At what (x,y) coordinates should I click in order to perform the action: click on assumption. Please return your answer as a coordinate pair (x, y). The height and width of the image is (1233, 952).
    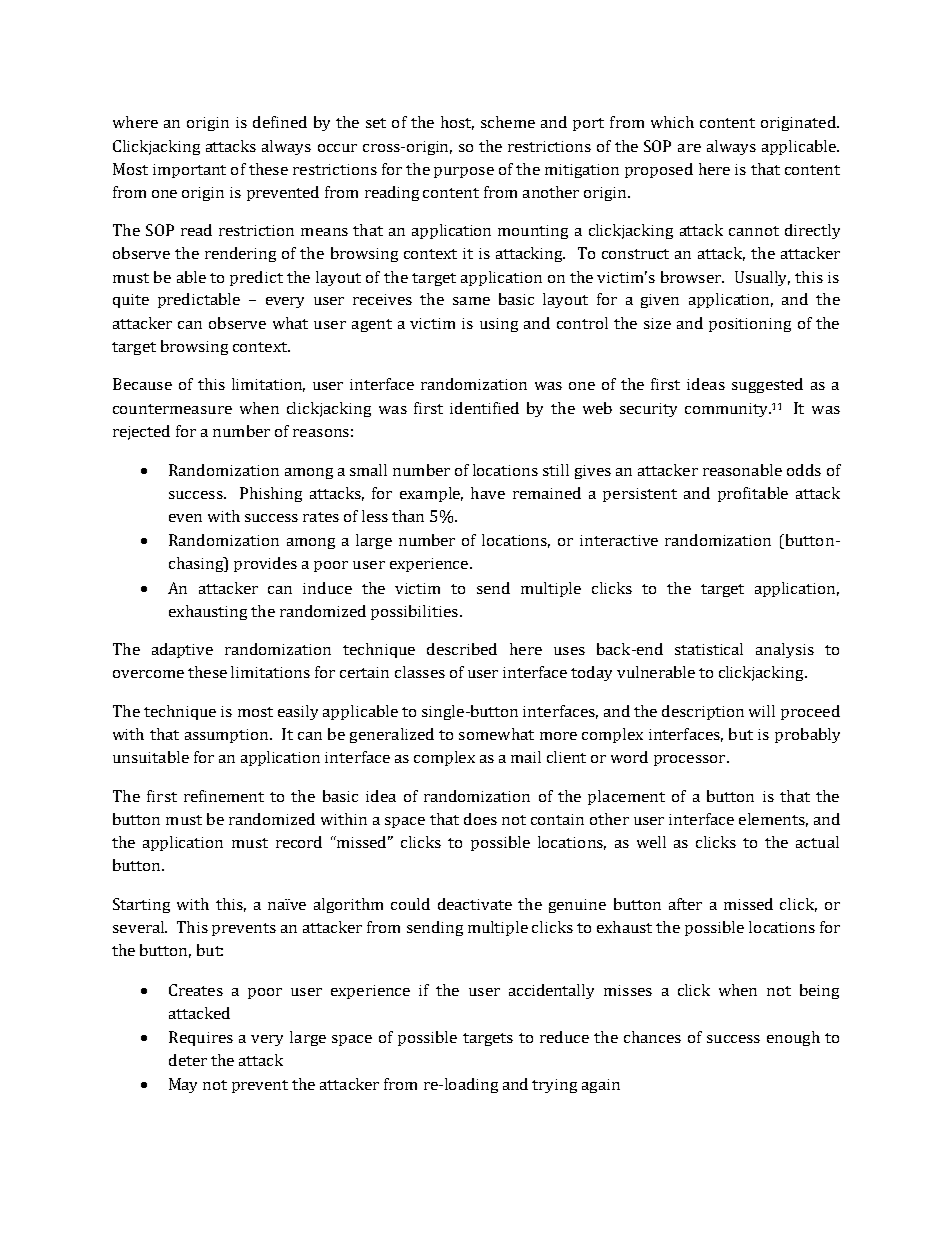
    Looking at the image, I should click on (228, 736).
